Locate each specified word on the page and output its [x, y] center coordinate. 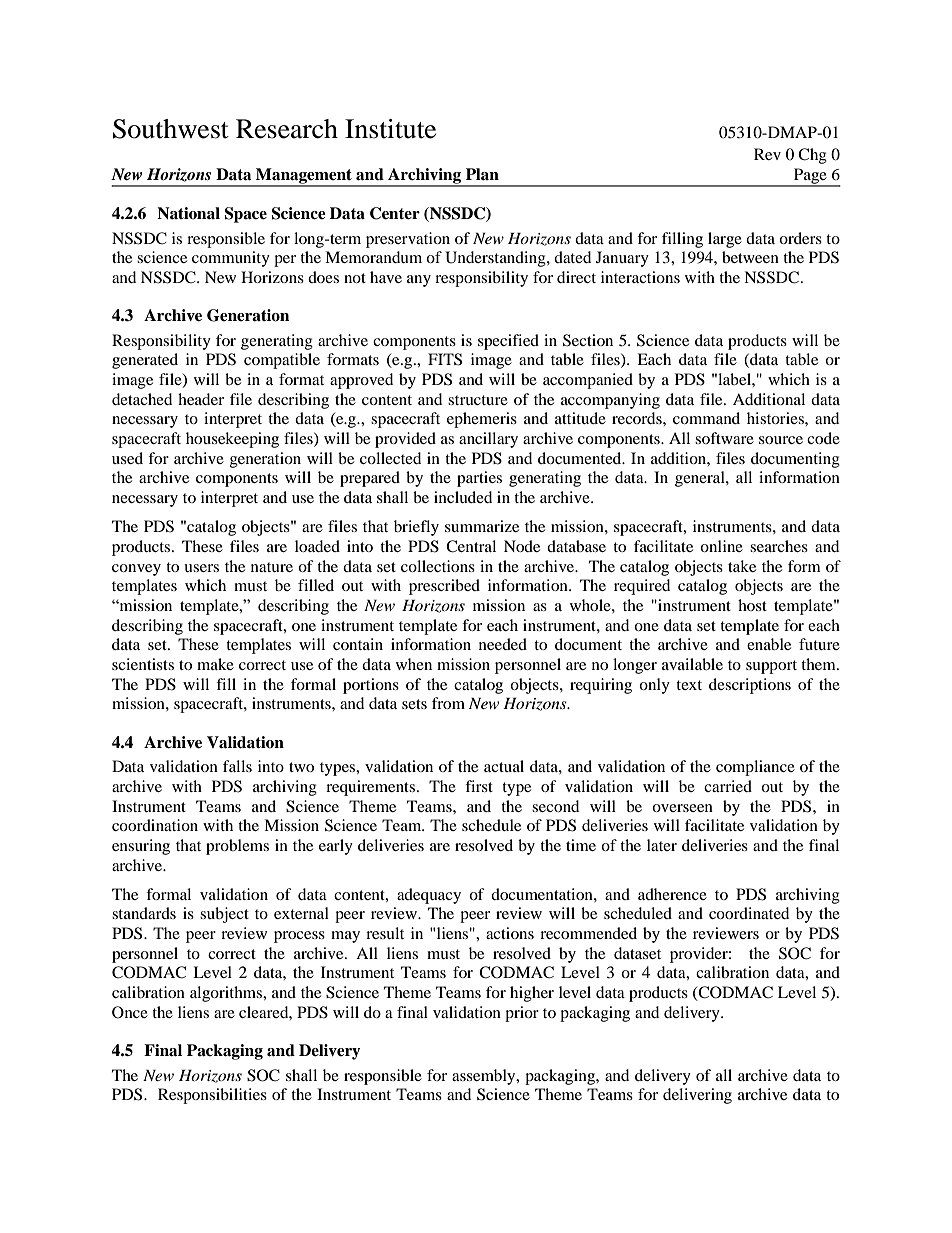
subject [224, 915]
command [706, 418]
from [448, 703]
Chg [812, 156]
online [721, 546]
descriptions [750, 686]
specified [508, 342]
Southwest [171, 129]
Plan [482, 174]
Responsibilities [212, 1096]
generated [145, 361]
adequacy [429, 896]
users [201, 568]
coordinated [749, 913]
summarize [482, 526]
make [215, 664]
